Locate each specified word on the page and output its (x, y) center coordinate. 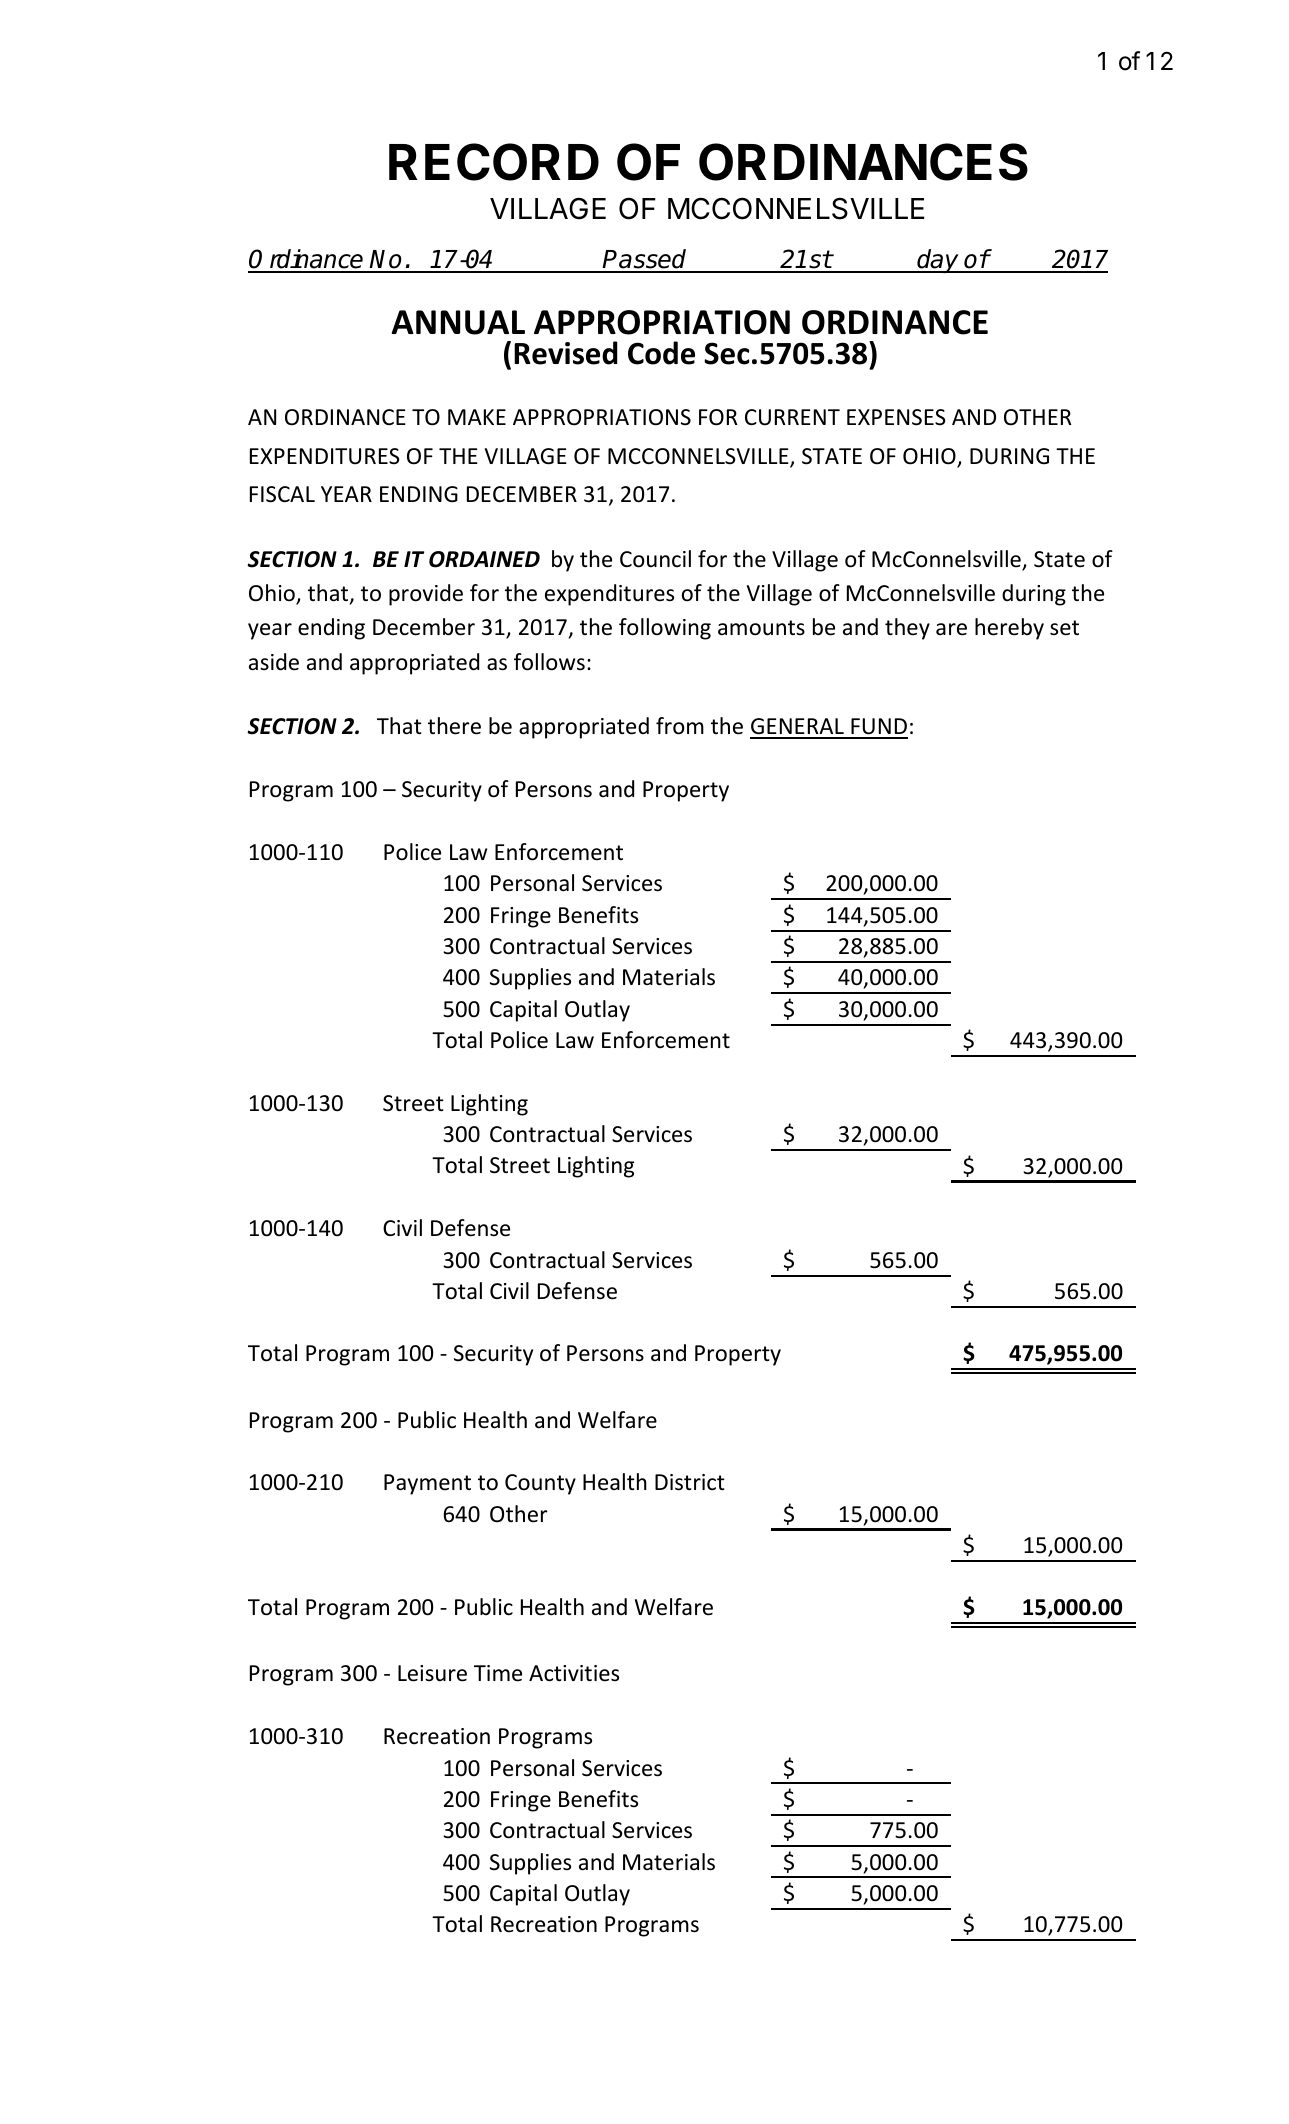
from (680, 726)
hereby (1009, 629)
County (540, 1484)
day (938, 261)
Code (661, 353)
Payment (427, 1484)
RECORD (494, 162)
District (690, 1482)
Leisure (432, 1673)
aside (274, 662)
